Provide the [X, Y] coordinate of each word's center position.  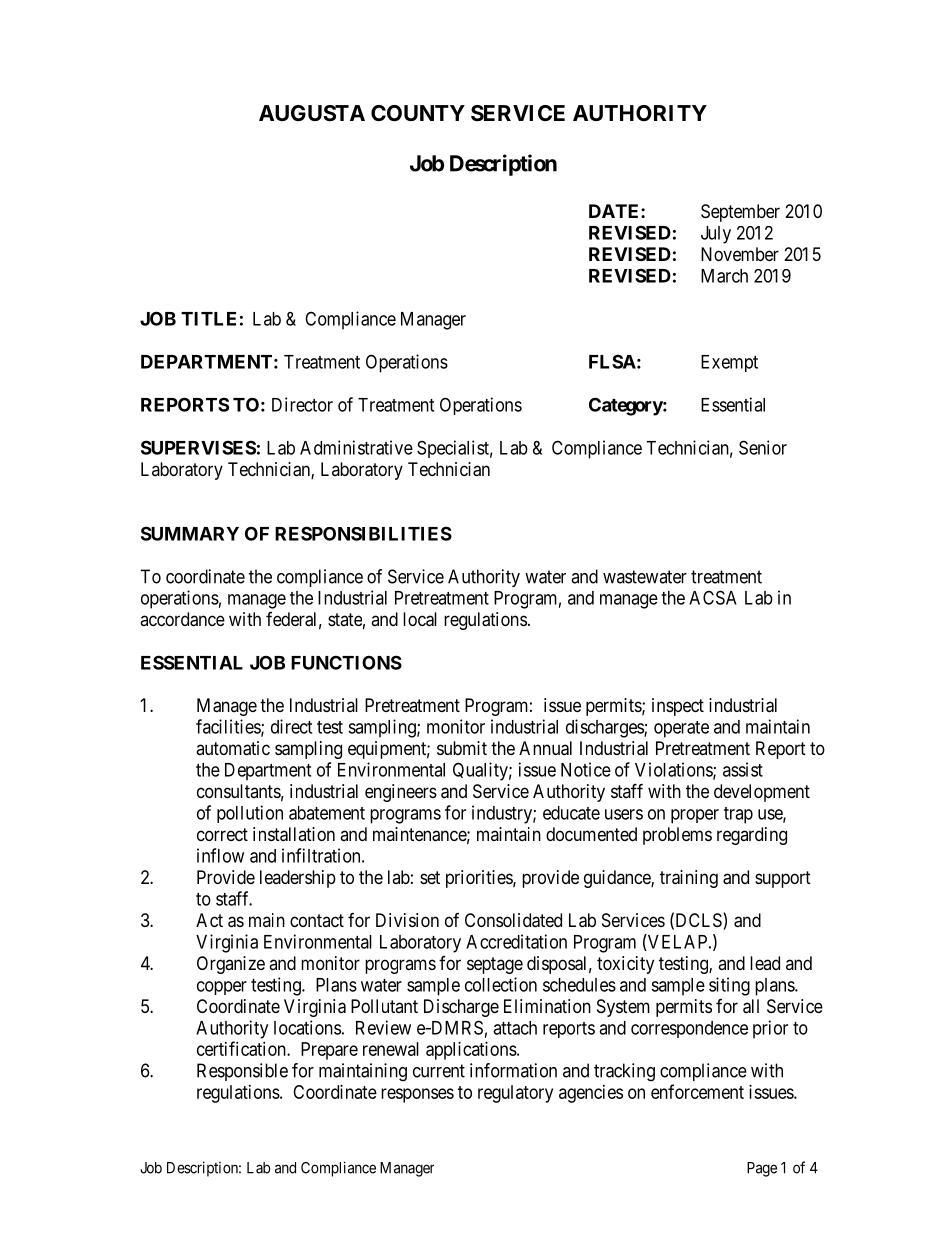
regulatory [515, 1094]
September [740, 213]
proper [695, 816]
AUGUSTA [312, 113]
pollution [250, 814]
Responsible [242, 1072]
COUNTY [418, 113]
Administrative [356, 447]
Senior [763, 447]
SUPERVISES [198, 447]
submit [462, 748]
